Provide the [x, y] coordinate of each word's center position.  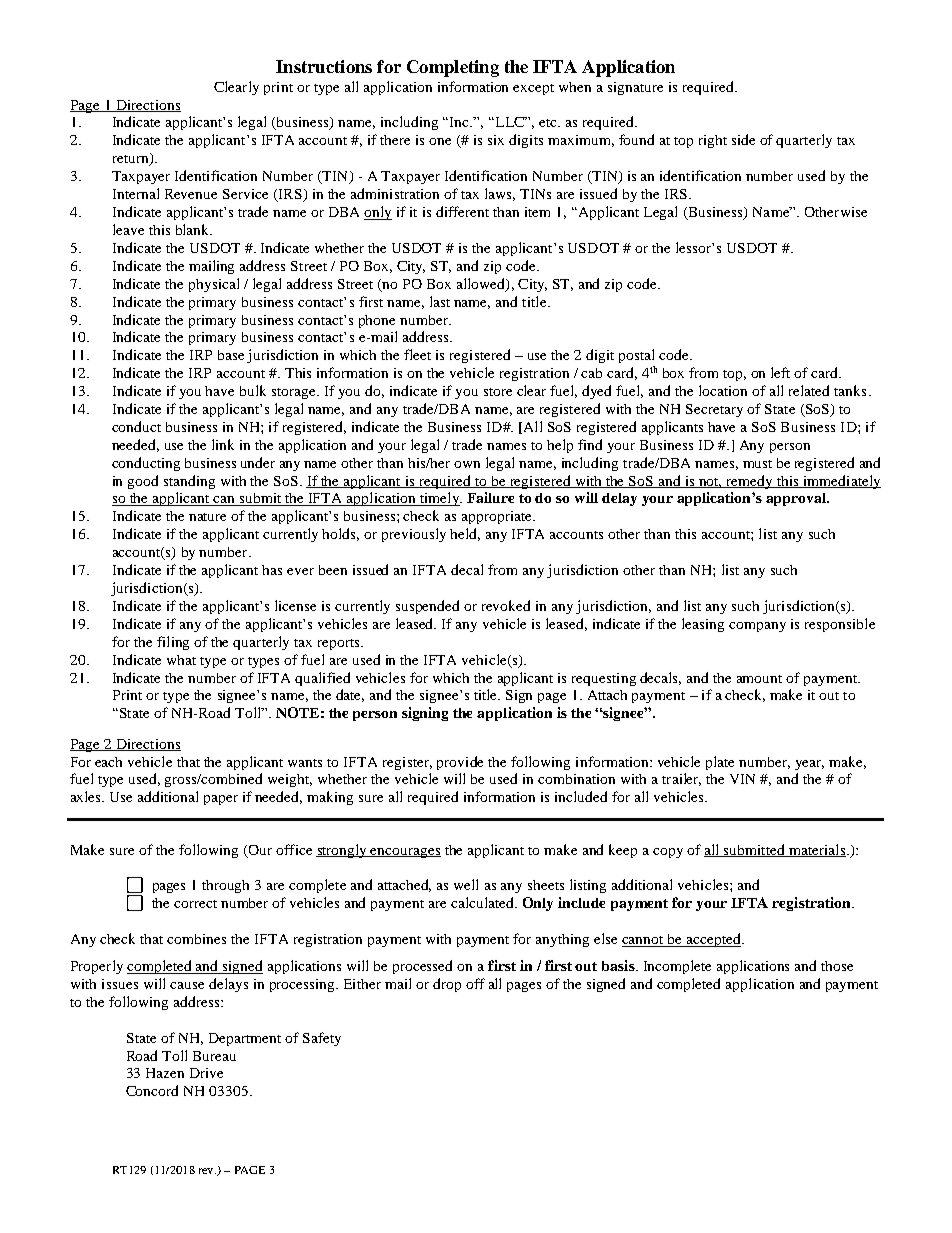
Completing [453, 68]
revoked [506, 605]
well [466, 884]
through [225, 886]
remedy [749, 482]
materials [816, 850]
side [743, 139]
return [132, 159]
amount [759, 679]
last [440, 301]
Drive [206, 1073]
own [467, 464]
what [181, 660]
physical [214, 285]
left [780, 372]
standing [189, 482]
